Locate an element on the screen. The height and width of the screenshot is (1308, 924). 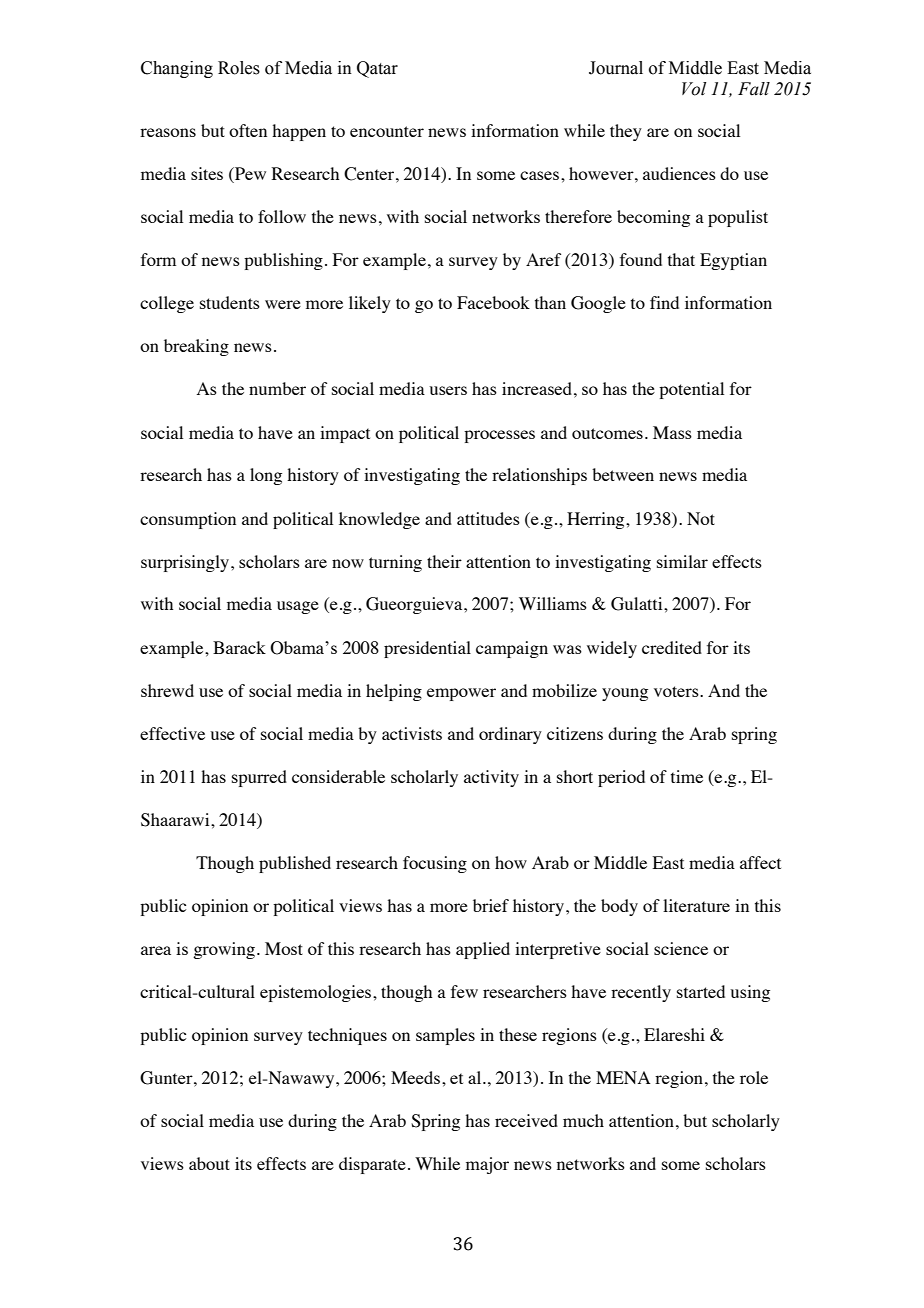
encounter is located at coordinates (387, 131).
